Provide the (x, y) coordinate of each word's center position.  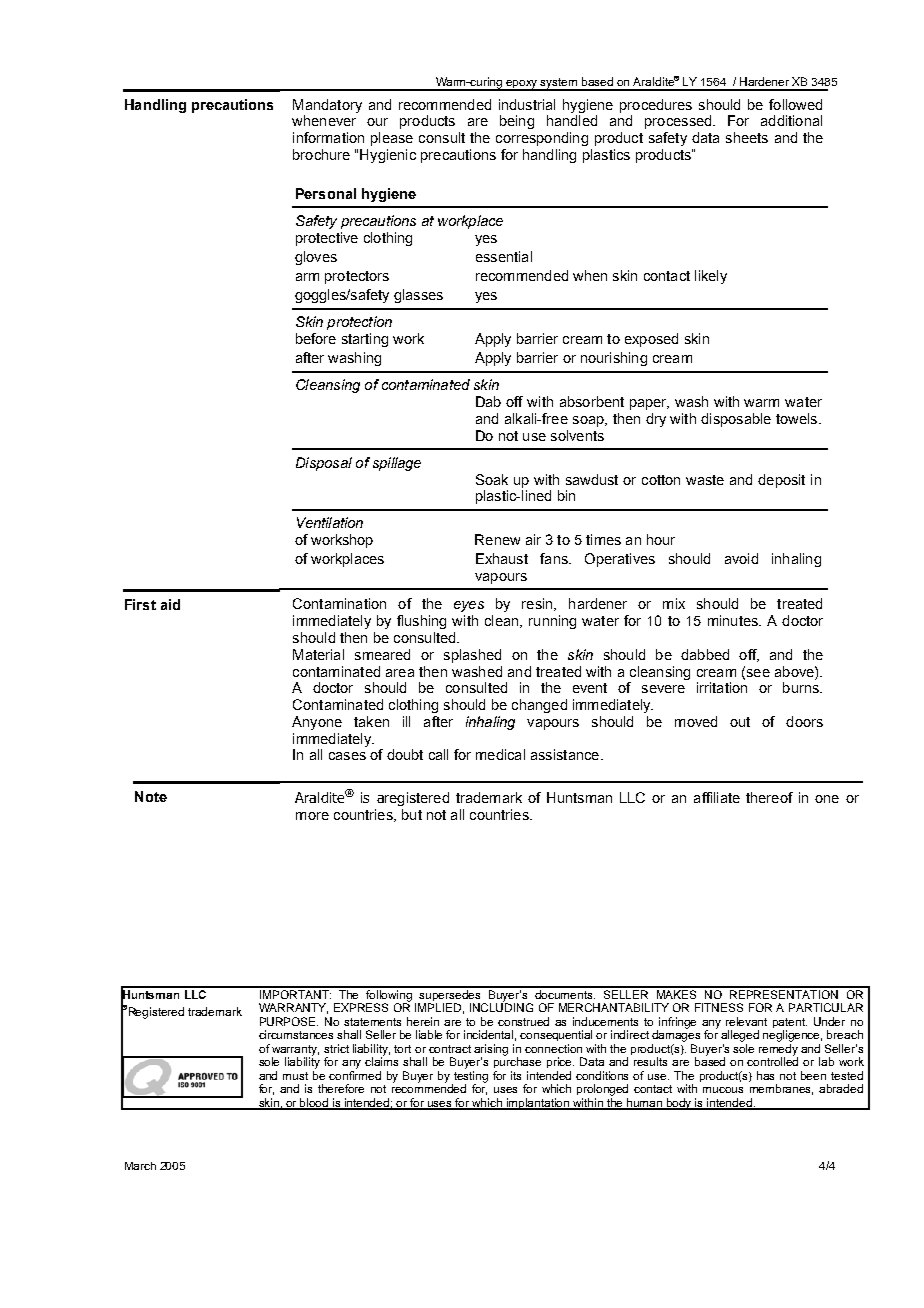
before (316, 338)
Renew (497, 539)
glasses (418, 296)
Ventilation (330, 522)
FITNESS (719, 1007)
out (740, 722)
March (140, 1166)
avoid (741, 558)
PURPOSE (289, 1021)
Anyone (317, 723)
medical (500, 754)
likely (711, 277)
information (328, 137)
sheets (747, 137)
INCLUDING (501, 1006)
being (517, 122)
